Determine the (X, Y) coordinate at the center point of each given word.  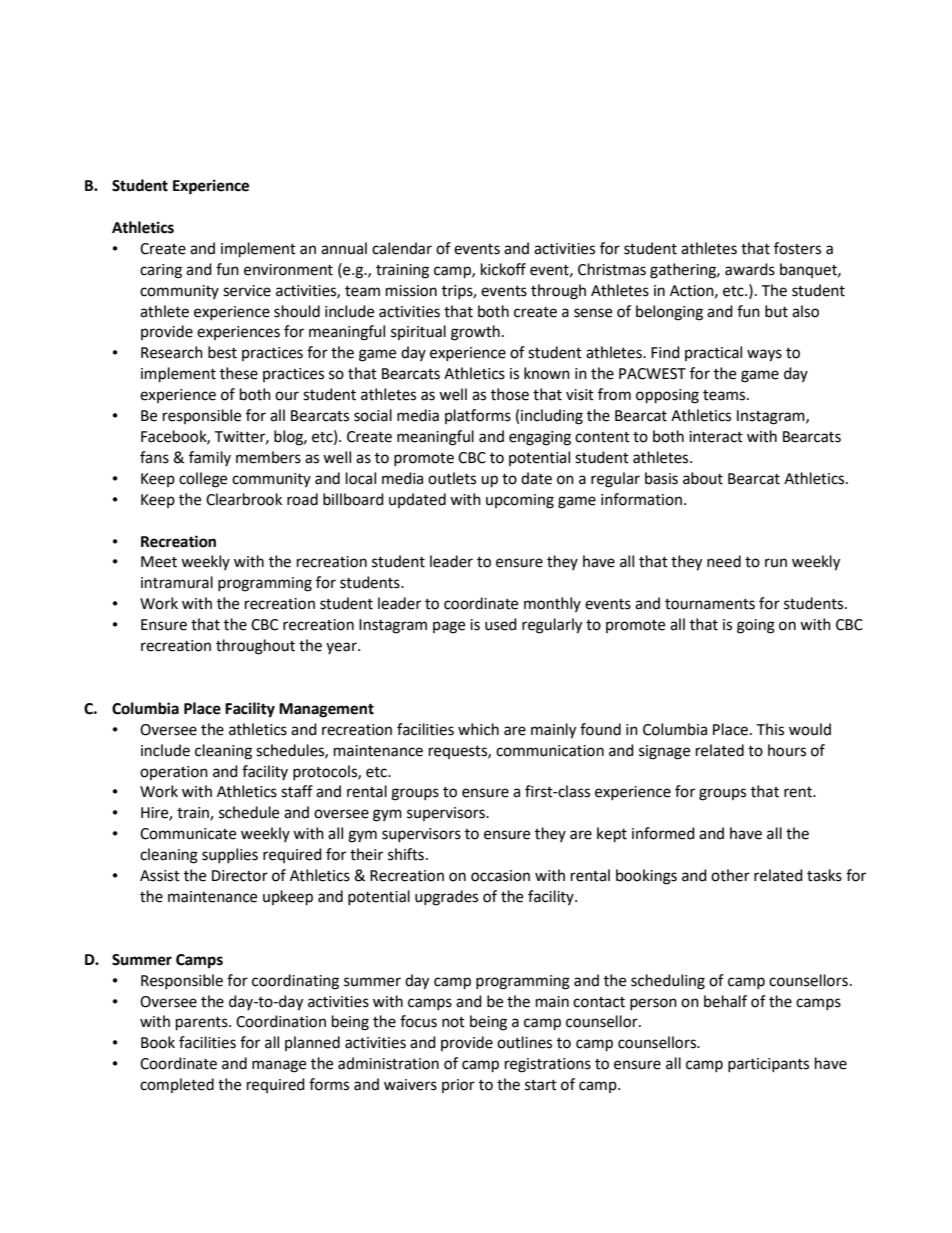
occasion (500, 876)
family (210, 458)
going (756, 626)
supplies (230, 855)
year (342, 648)
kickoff (503, 269)
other (730, 875)
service (247, 291)
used (501, 624)
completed (177, 1085)
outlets (452, 478)
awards (750, 269)
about (703, 478)
